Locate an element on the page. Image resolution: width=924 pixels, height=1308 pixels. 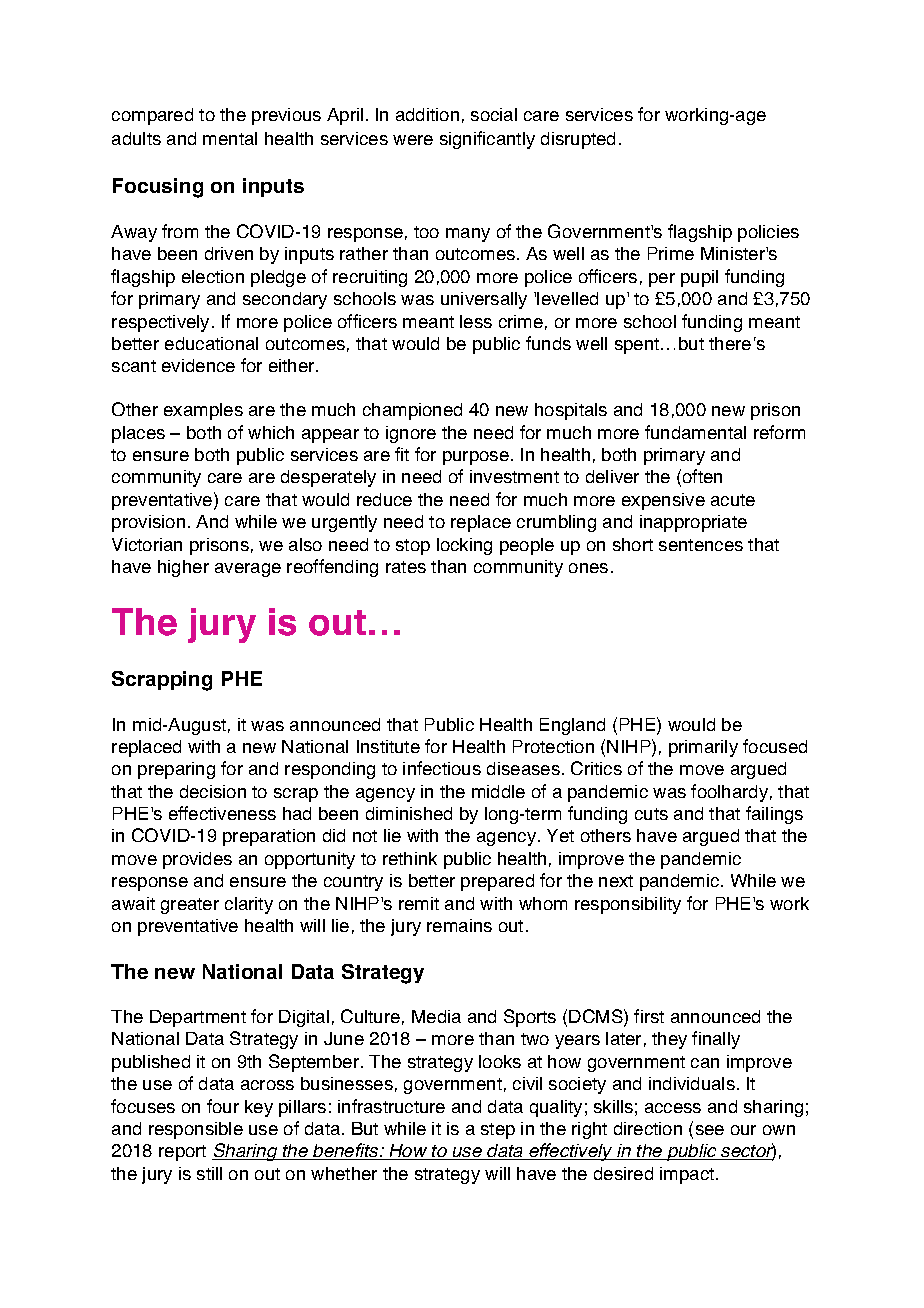
compared is located at coordinates (152, 116).
